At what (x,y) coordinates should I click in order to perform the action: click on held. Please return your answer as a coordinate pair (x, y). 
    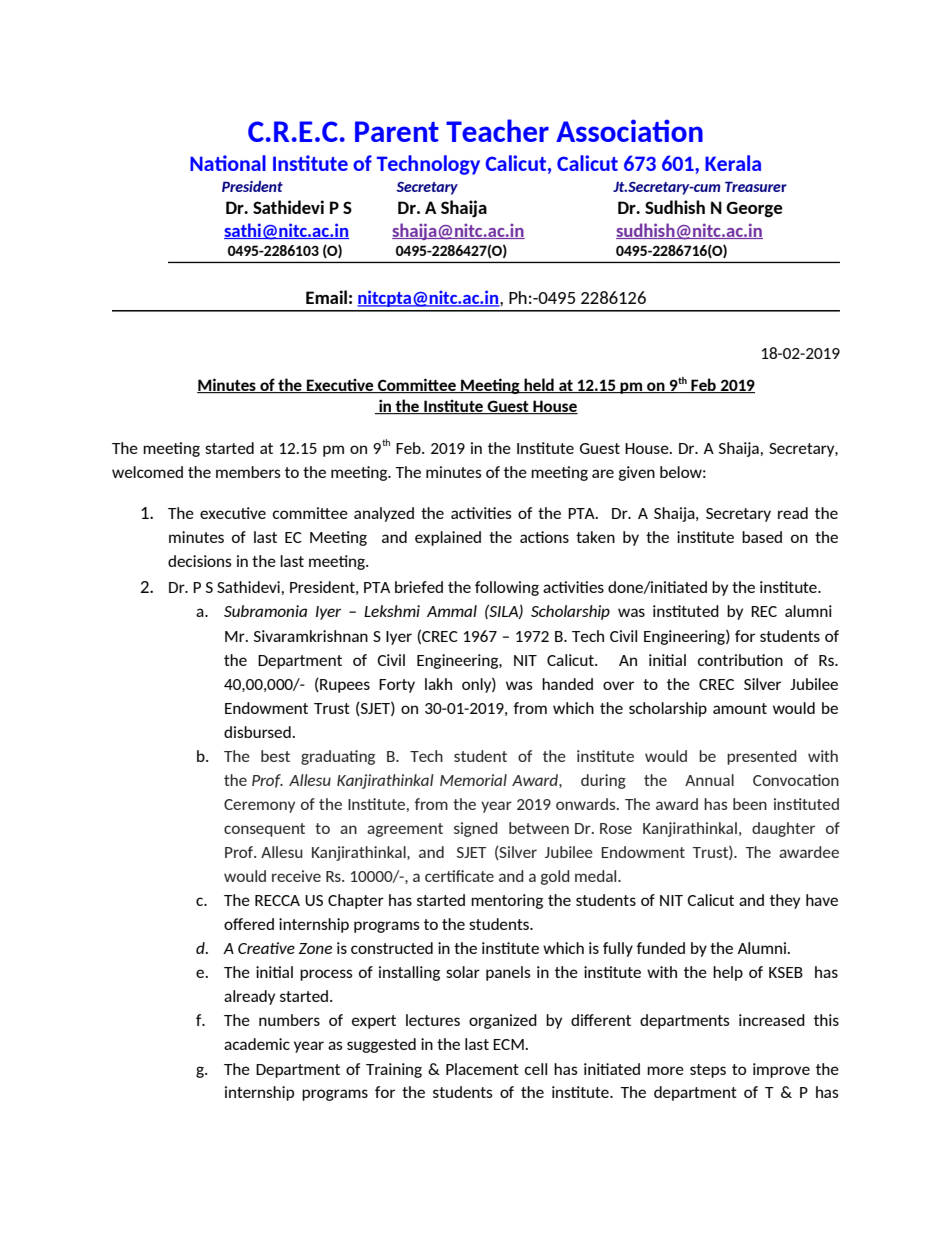
    Looking at the image, I should click on (539, 385).
